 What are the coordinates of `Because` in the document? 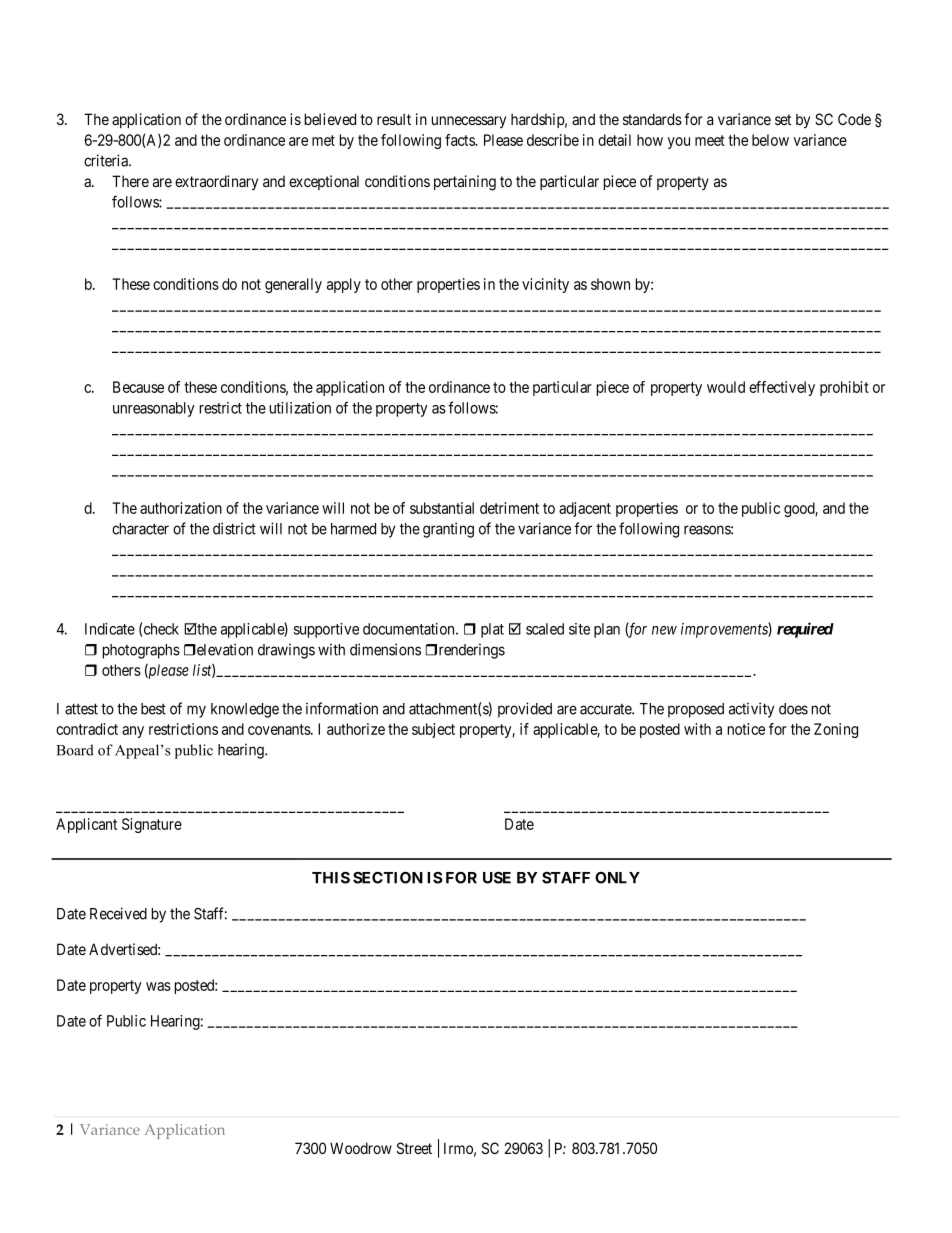 It's located at (138, 387).
